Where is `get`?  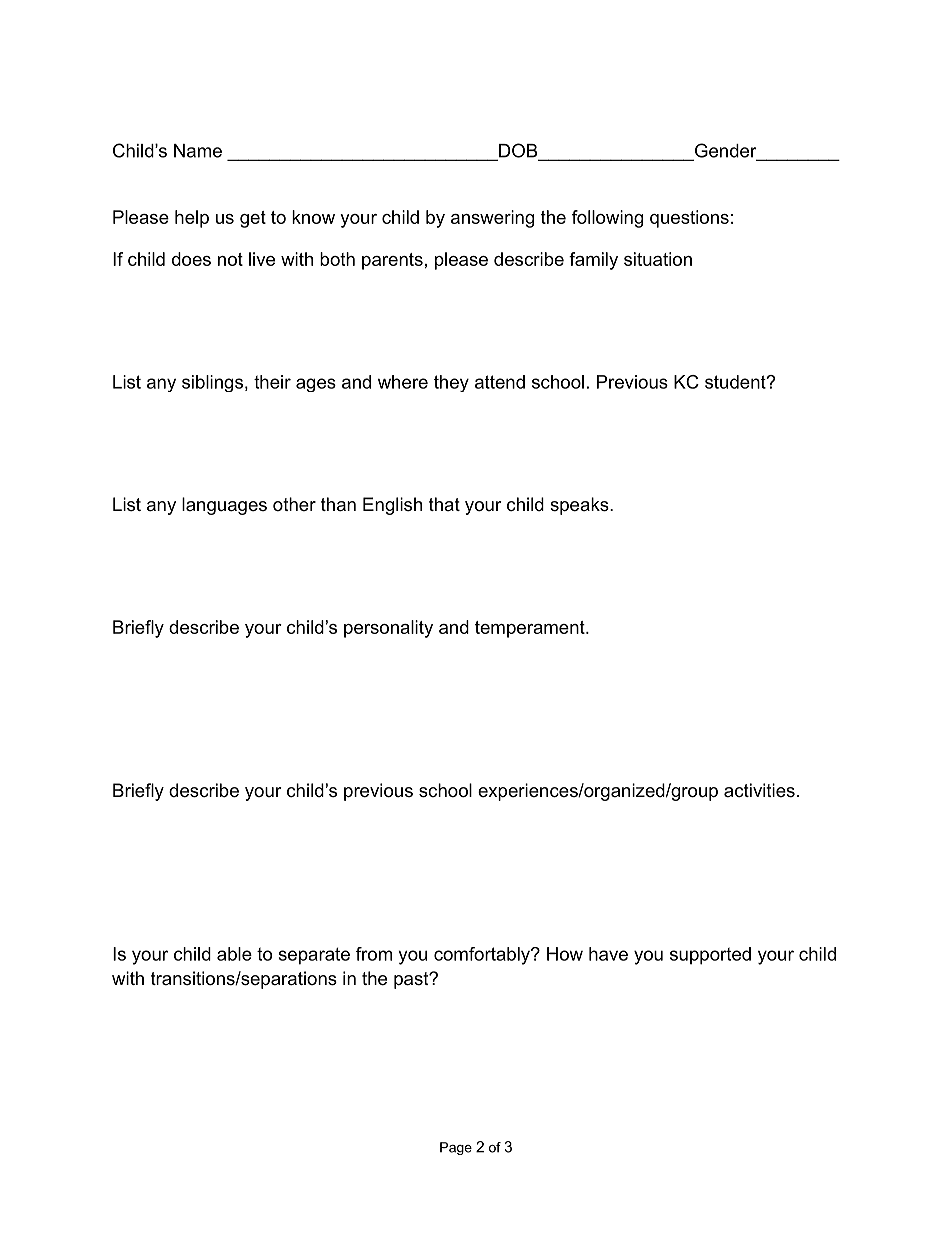
get is located at coordinates (253, 219).
